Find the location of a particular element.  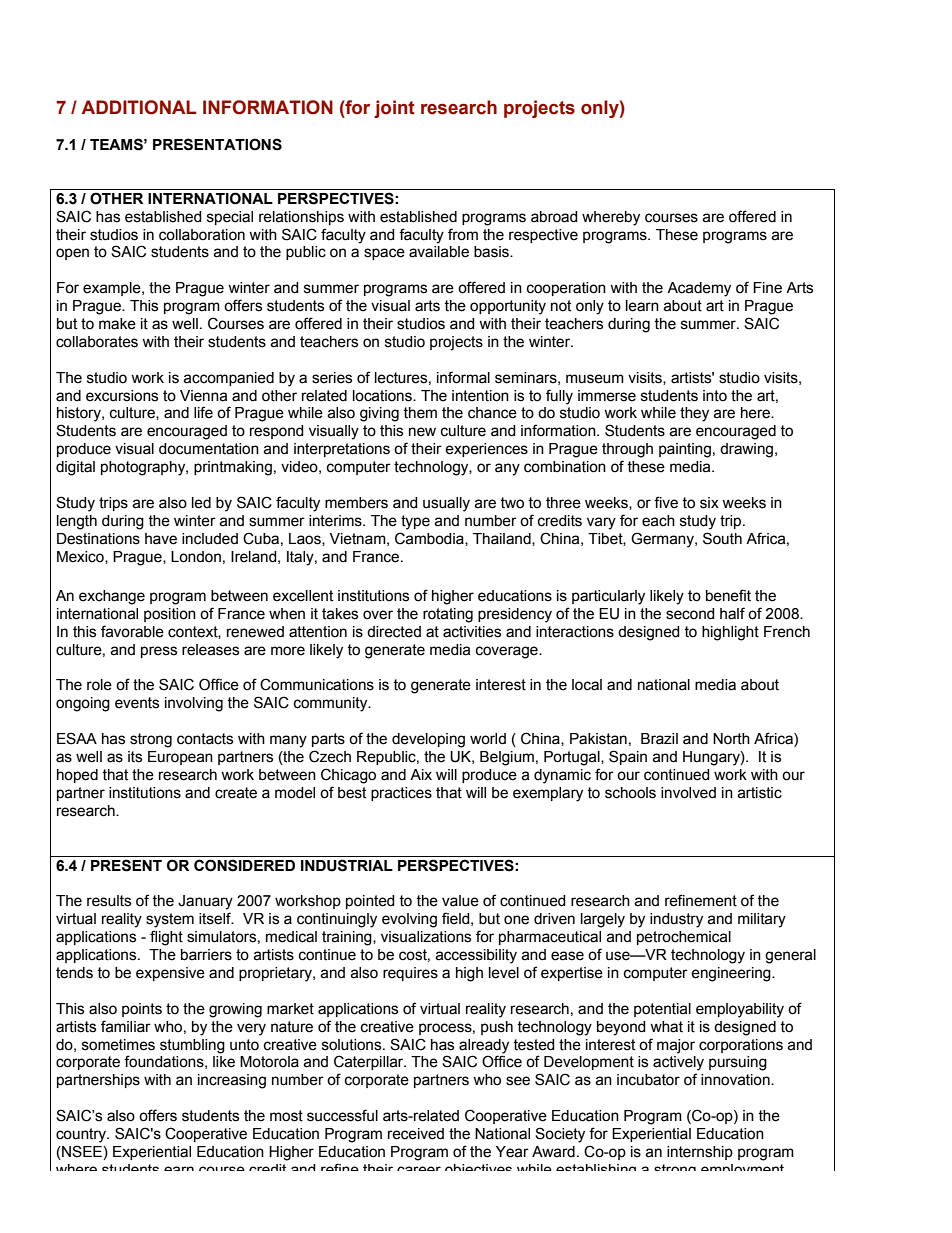

country is located at coordinates (82, 1135).
